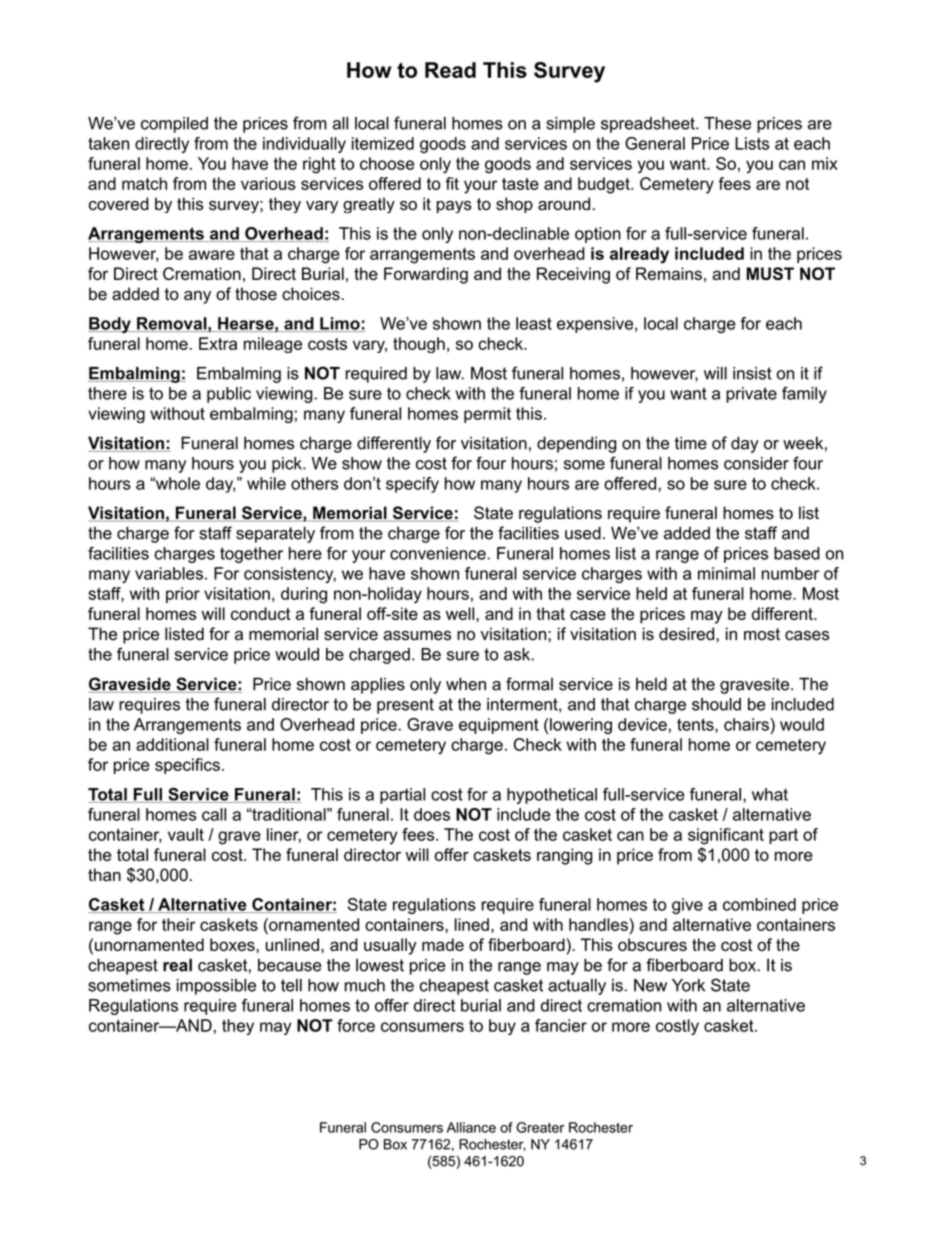  What do you see at coordinates (726, 836) in the document?
I see `significant` at bounding box center [726, 836].
